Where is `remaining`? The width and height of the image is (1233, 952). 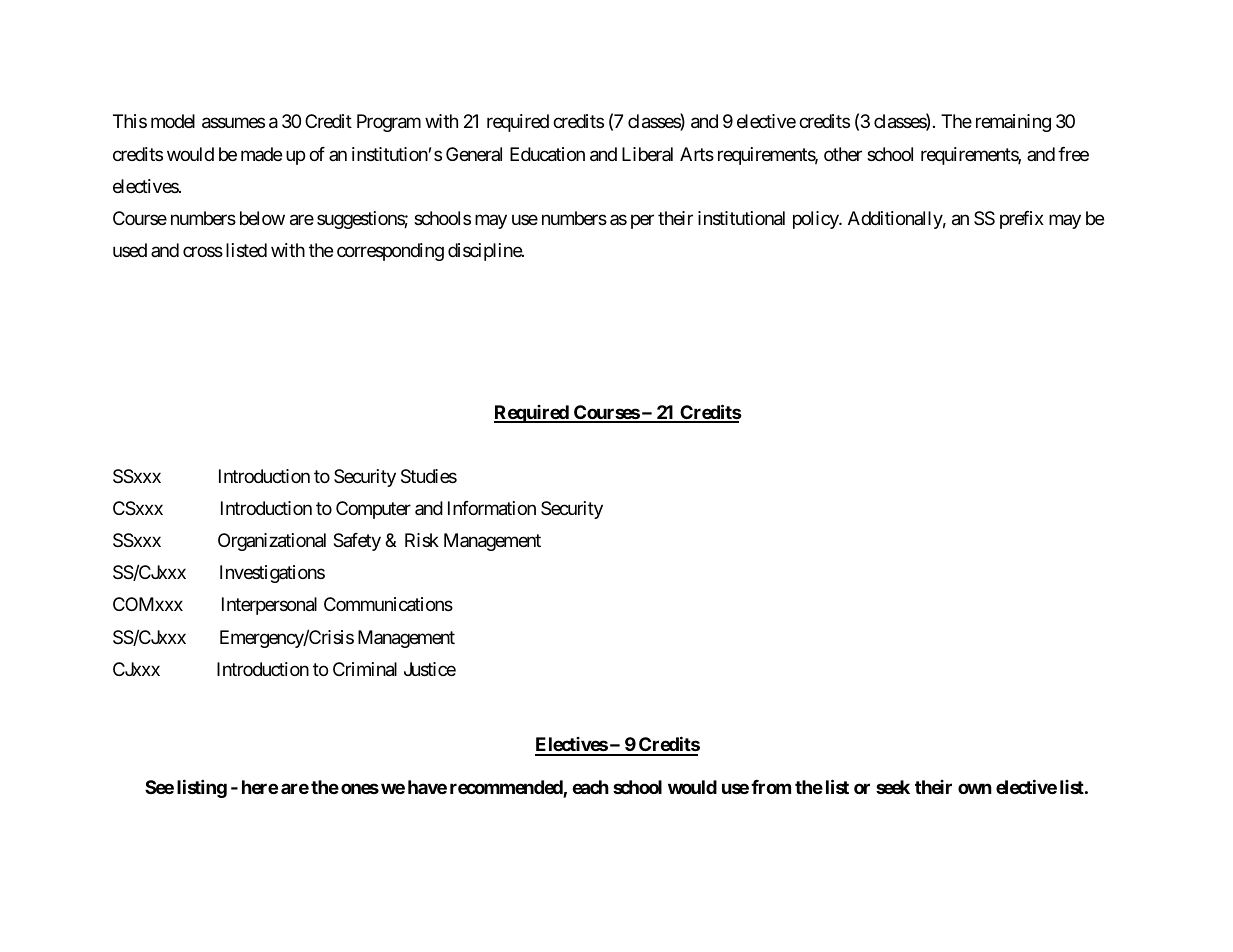 remaining is located at coordinates (1013, 123).
